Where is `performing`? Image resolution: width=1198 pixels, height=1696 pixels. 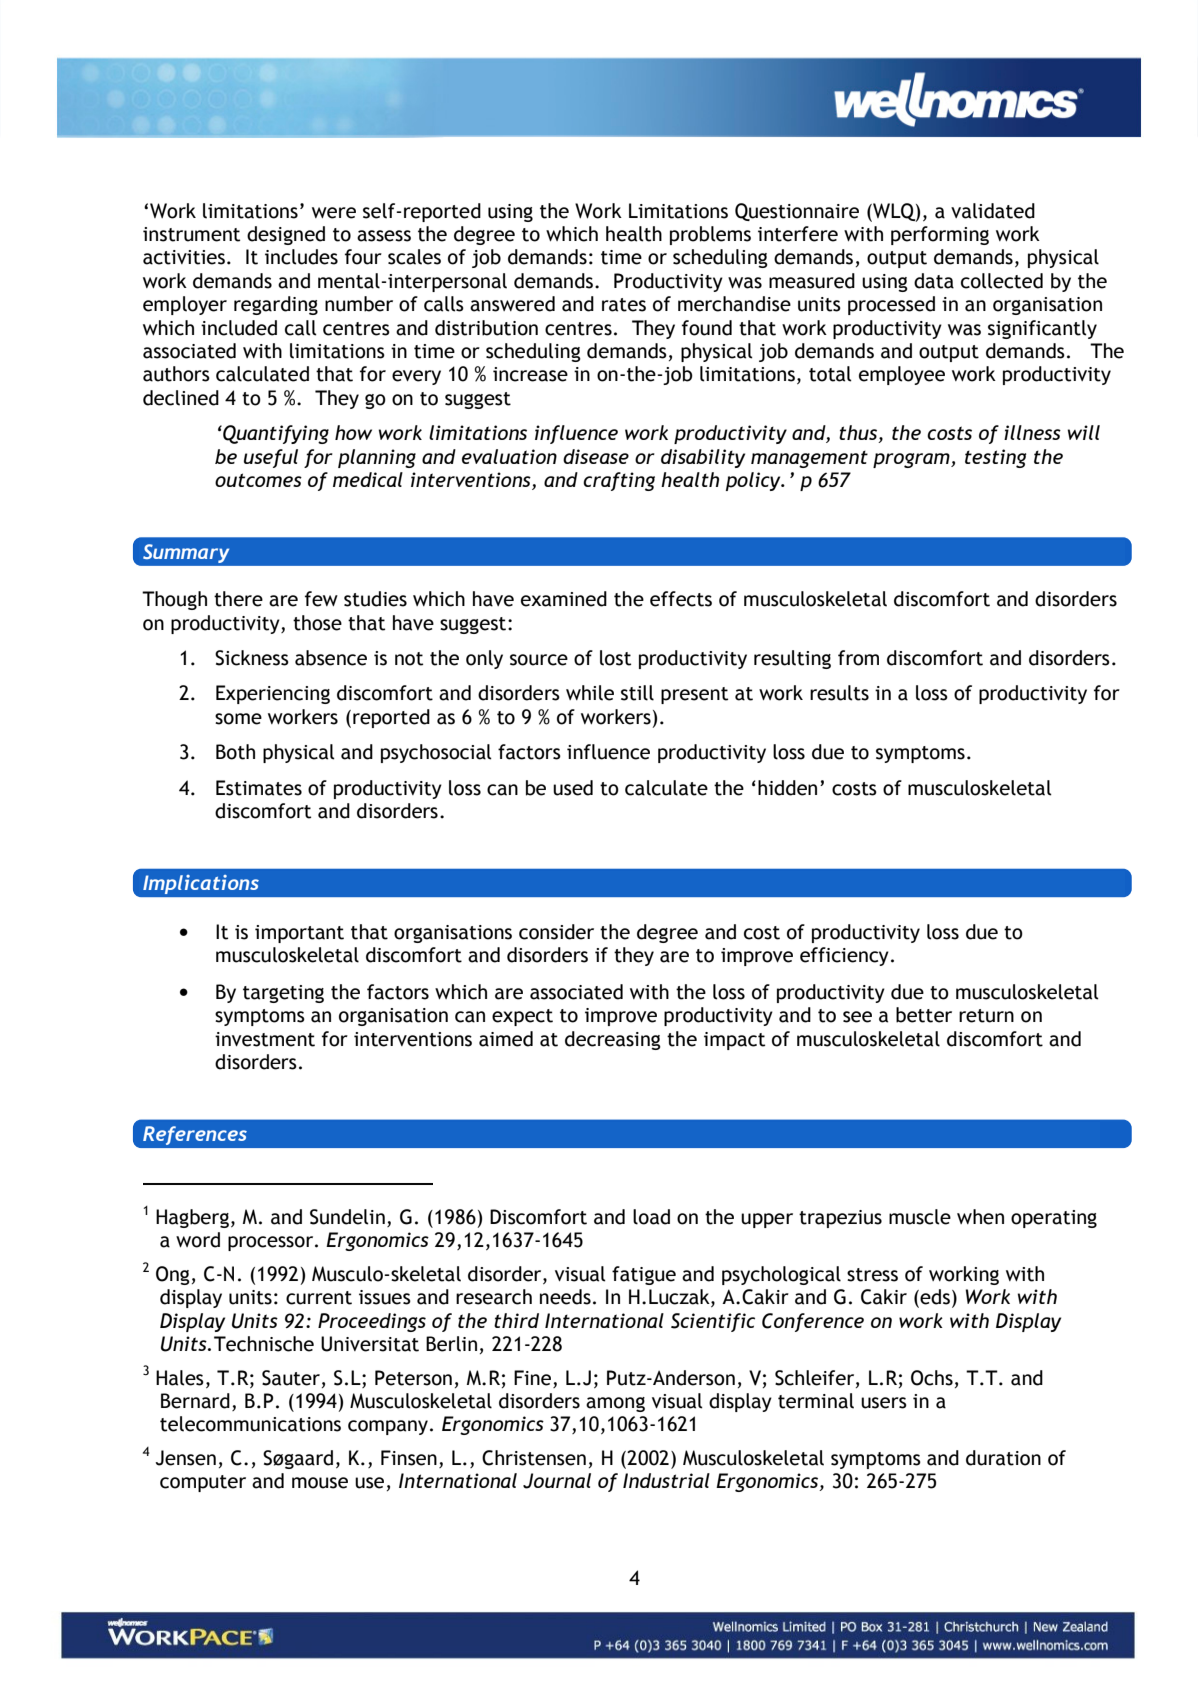 performing is located at coordinates (940, 235).
